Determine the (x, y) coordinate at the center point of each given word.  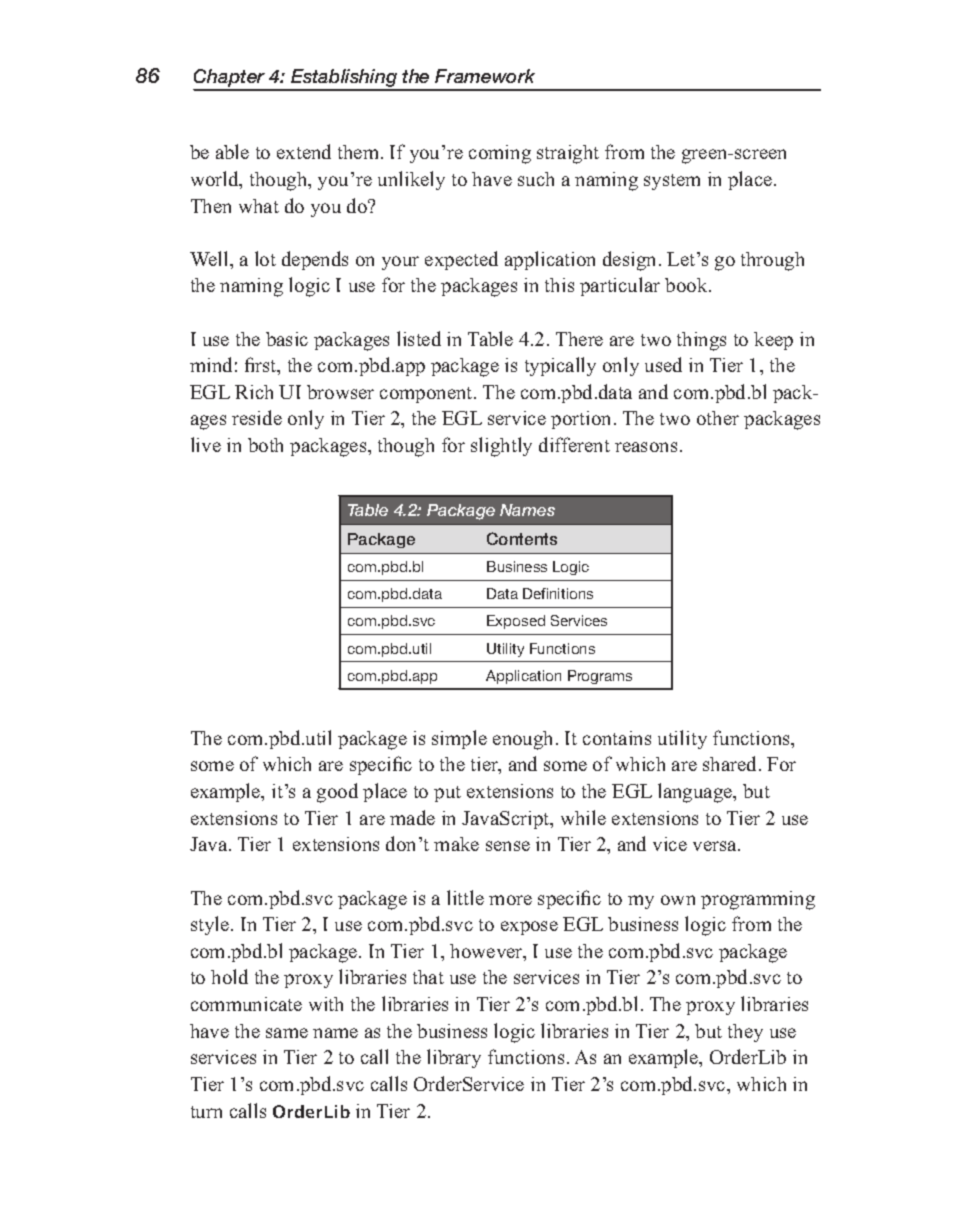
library (454, 1058)
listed (419, 338)
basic (287, 339)
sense (508, 846)
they (745, 1033)
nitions (571, 593)
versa (716, 846)
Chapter (230, 79)
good (337, 793)
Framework (485, 76)
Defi (535, 593)
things (701, 341)
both (265, 445)
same (287, 1033)
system (672, 182)
